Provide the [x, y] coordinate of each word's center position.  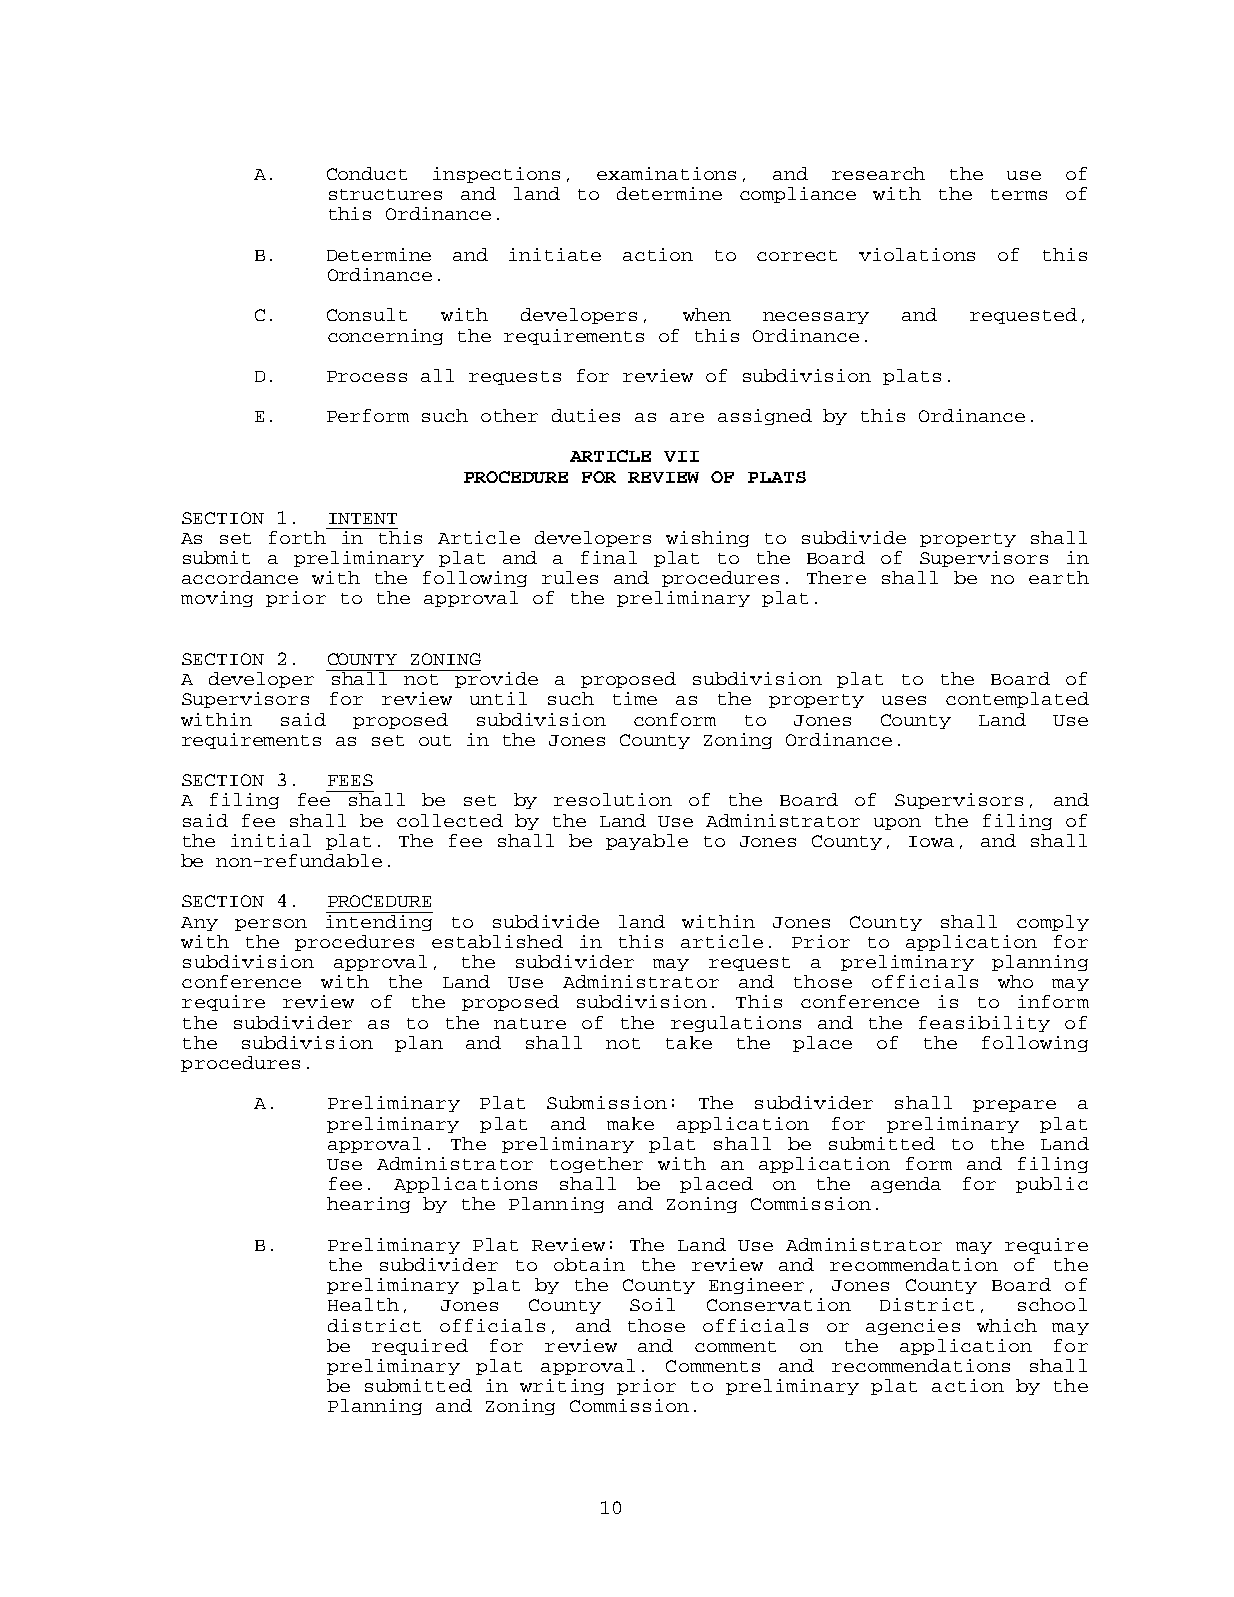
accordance [240, 577]
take [689, 1042]
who [1015, 981]
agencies [913, 1327]
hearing [368, 1205]
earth [1059, 577]
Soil [652, 1304]
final [609, 557]
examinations [666, 173]
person [271, 925]
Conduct [367, 173]
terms [1019, 194]
